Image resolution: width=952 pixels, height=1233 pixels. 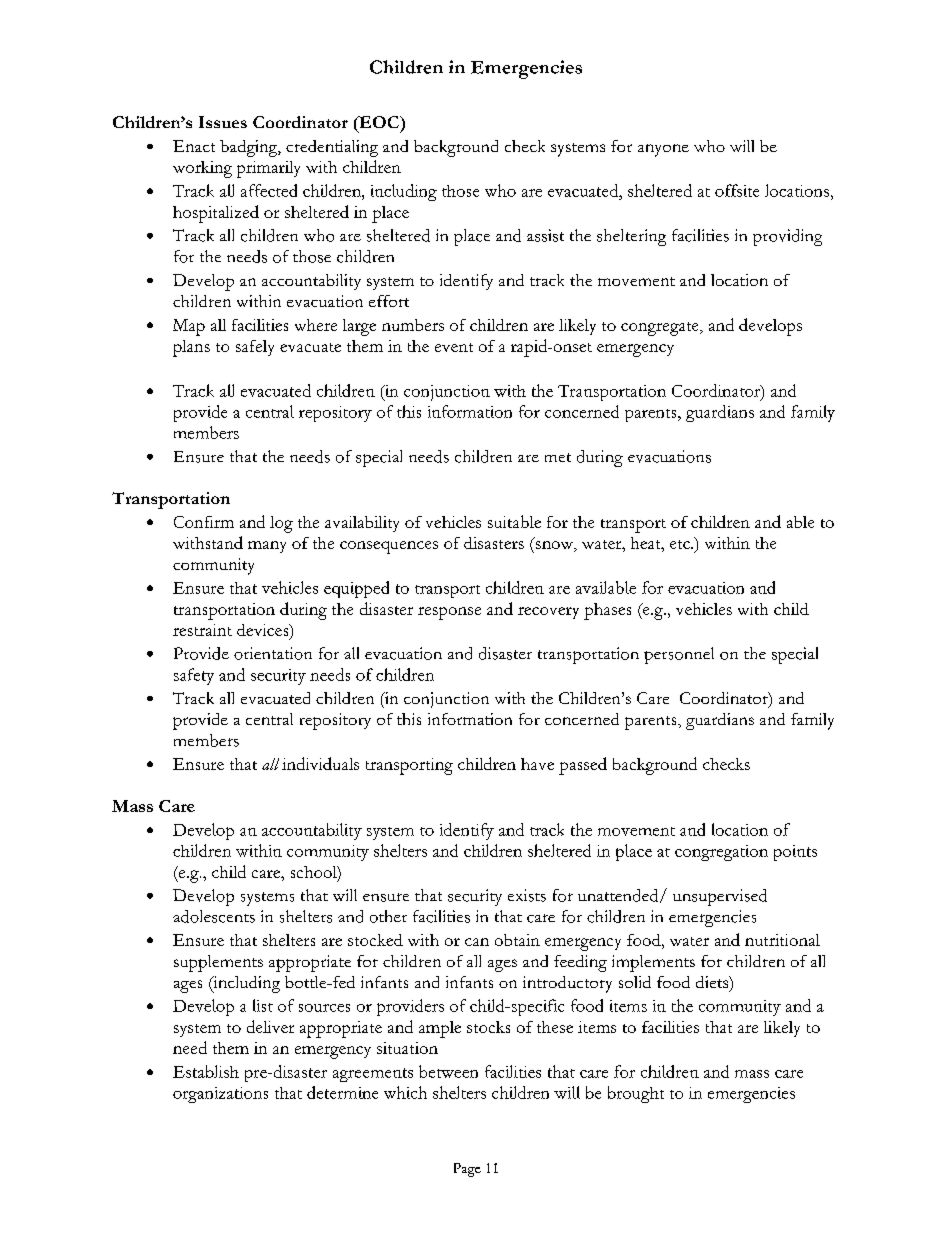 What do you see at coordinates (636, 1094) in the page?
I see `brought` at bounding box center [636, 1094].
